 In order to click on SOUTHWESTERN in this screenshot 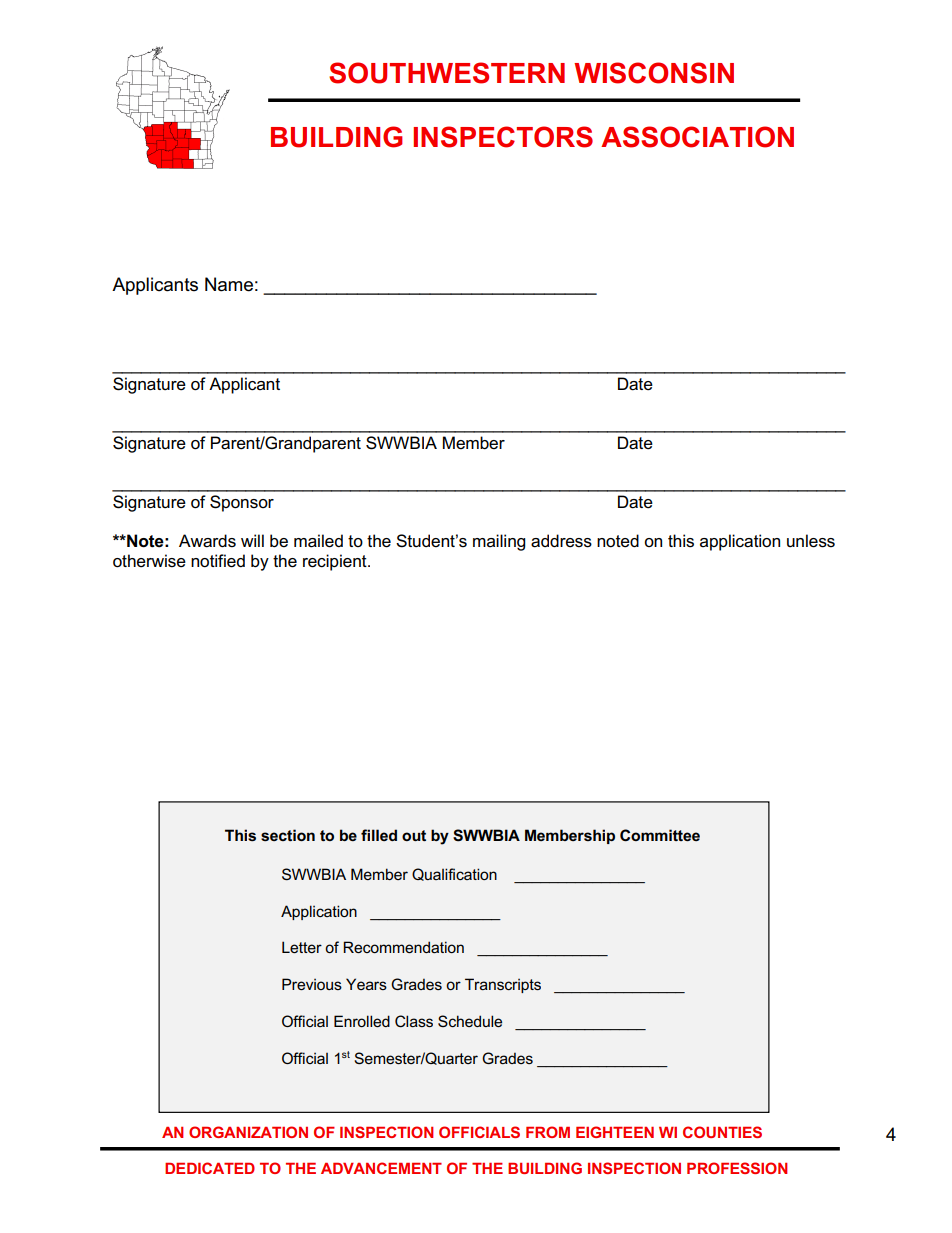, I will do `click(447, 73)`.
